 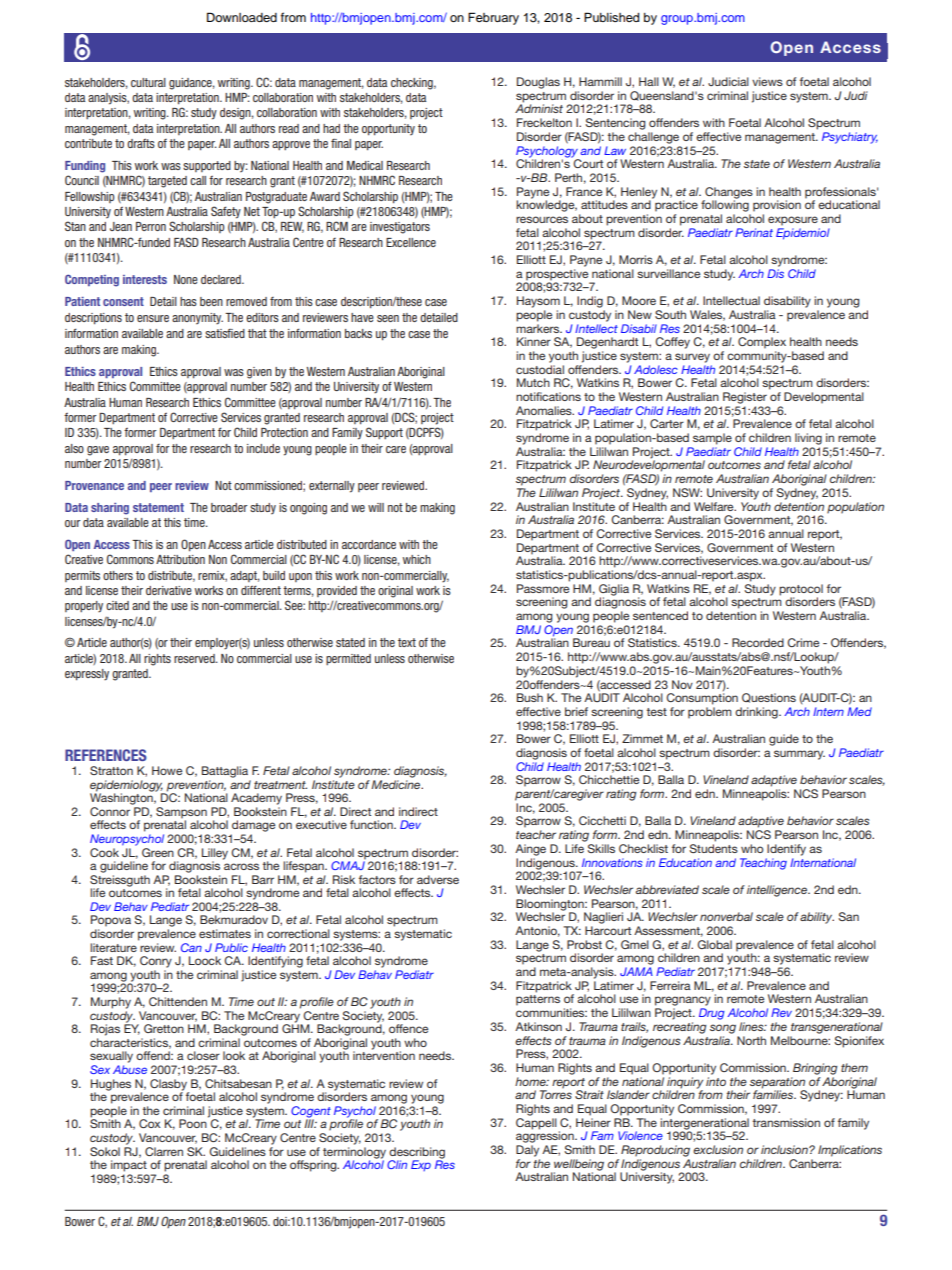 What do you see at coordinates (169, 590) in the screenshot?
I see `derivative` at bounding box center [169, 590].
